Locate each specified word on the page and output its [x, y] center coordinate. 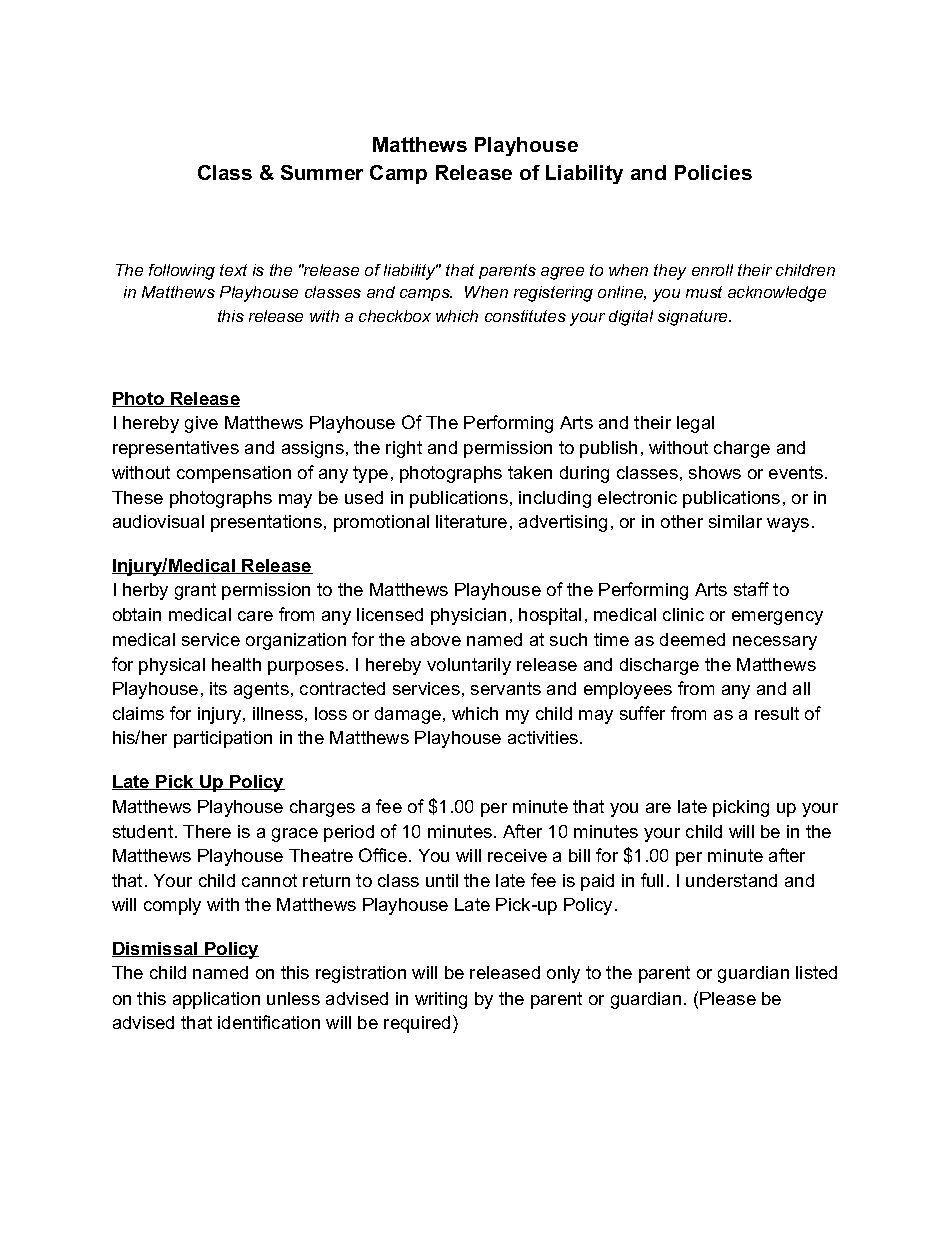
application [216, 1000]
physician [468, 616]
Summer [322, 172]
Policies [713, 172]
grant [195, 591]
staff [751, 589]
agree [562, 273]
